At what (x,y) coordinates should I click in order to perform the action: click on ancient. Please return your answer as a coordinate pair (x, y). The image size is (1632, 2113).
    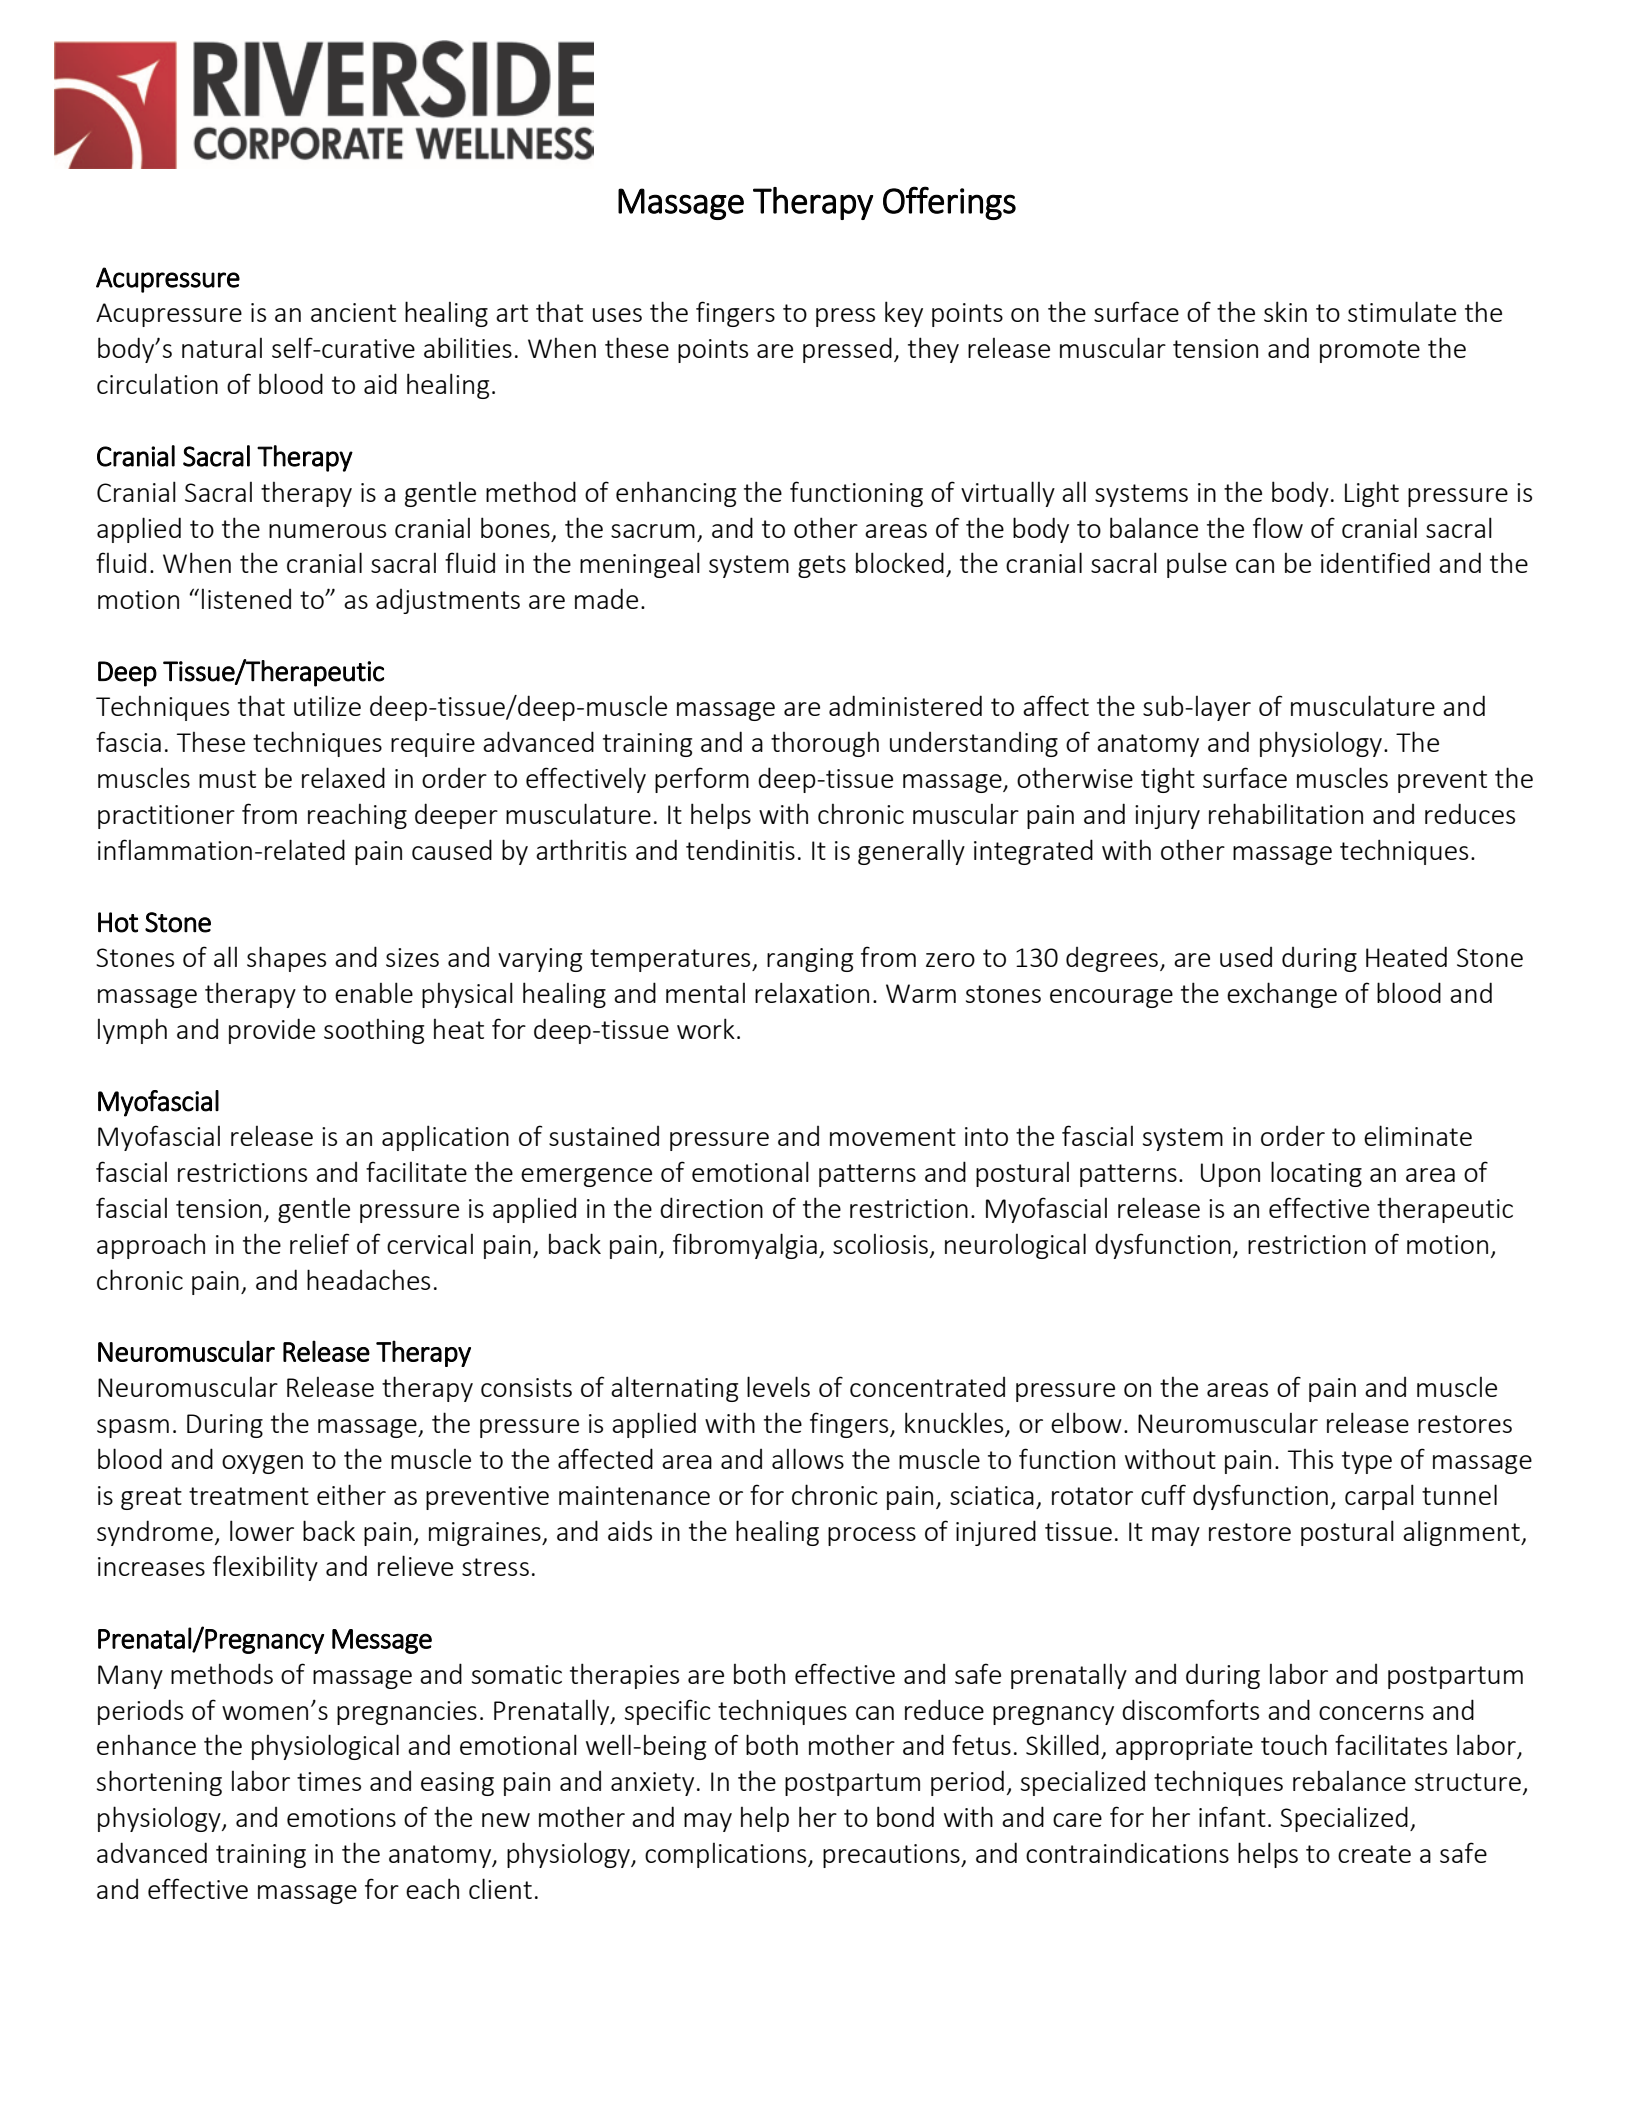
    Looking at the image, I should click on (353, 312).
